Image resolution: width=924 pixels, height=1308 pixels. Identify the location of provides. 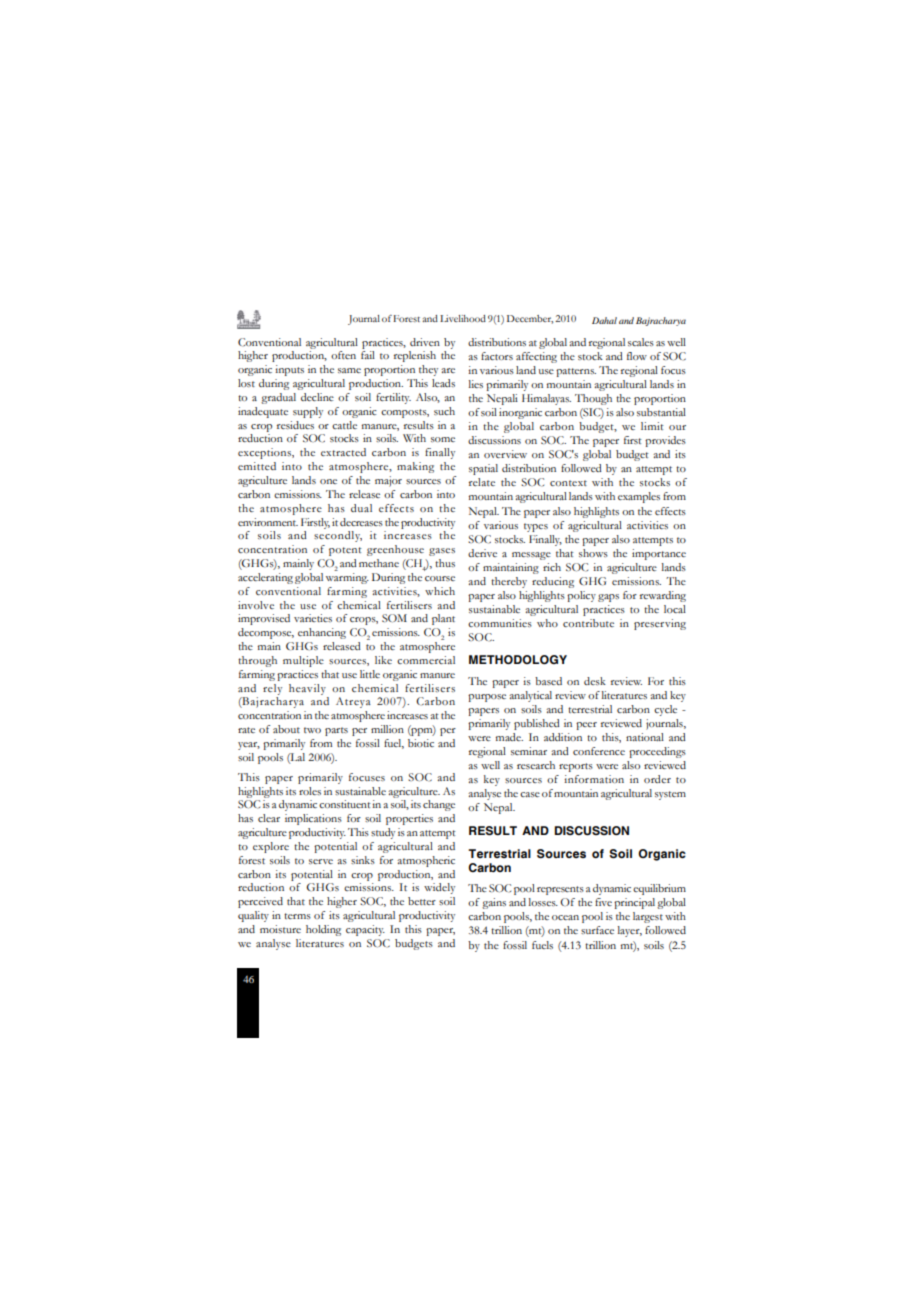
(665, 441).
